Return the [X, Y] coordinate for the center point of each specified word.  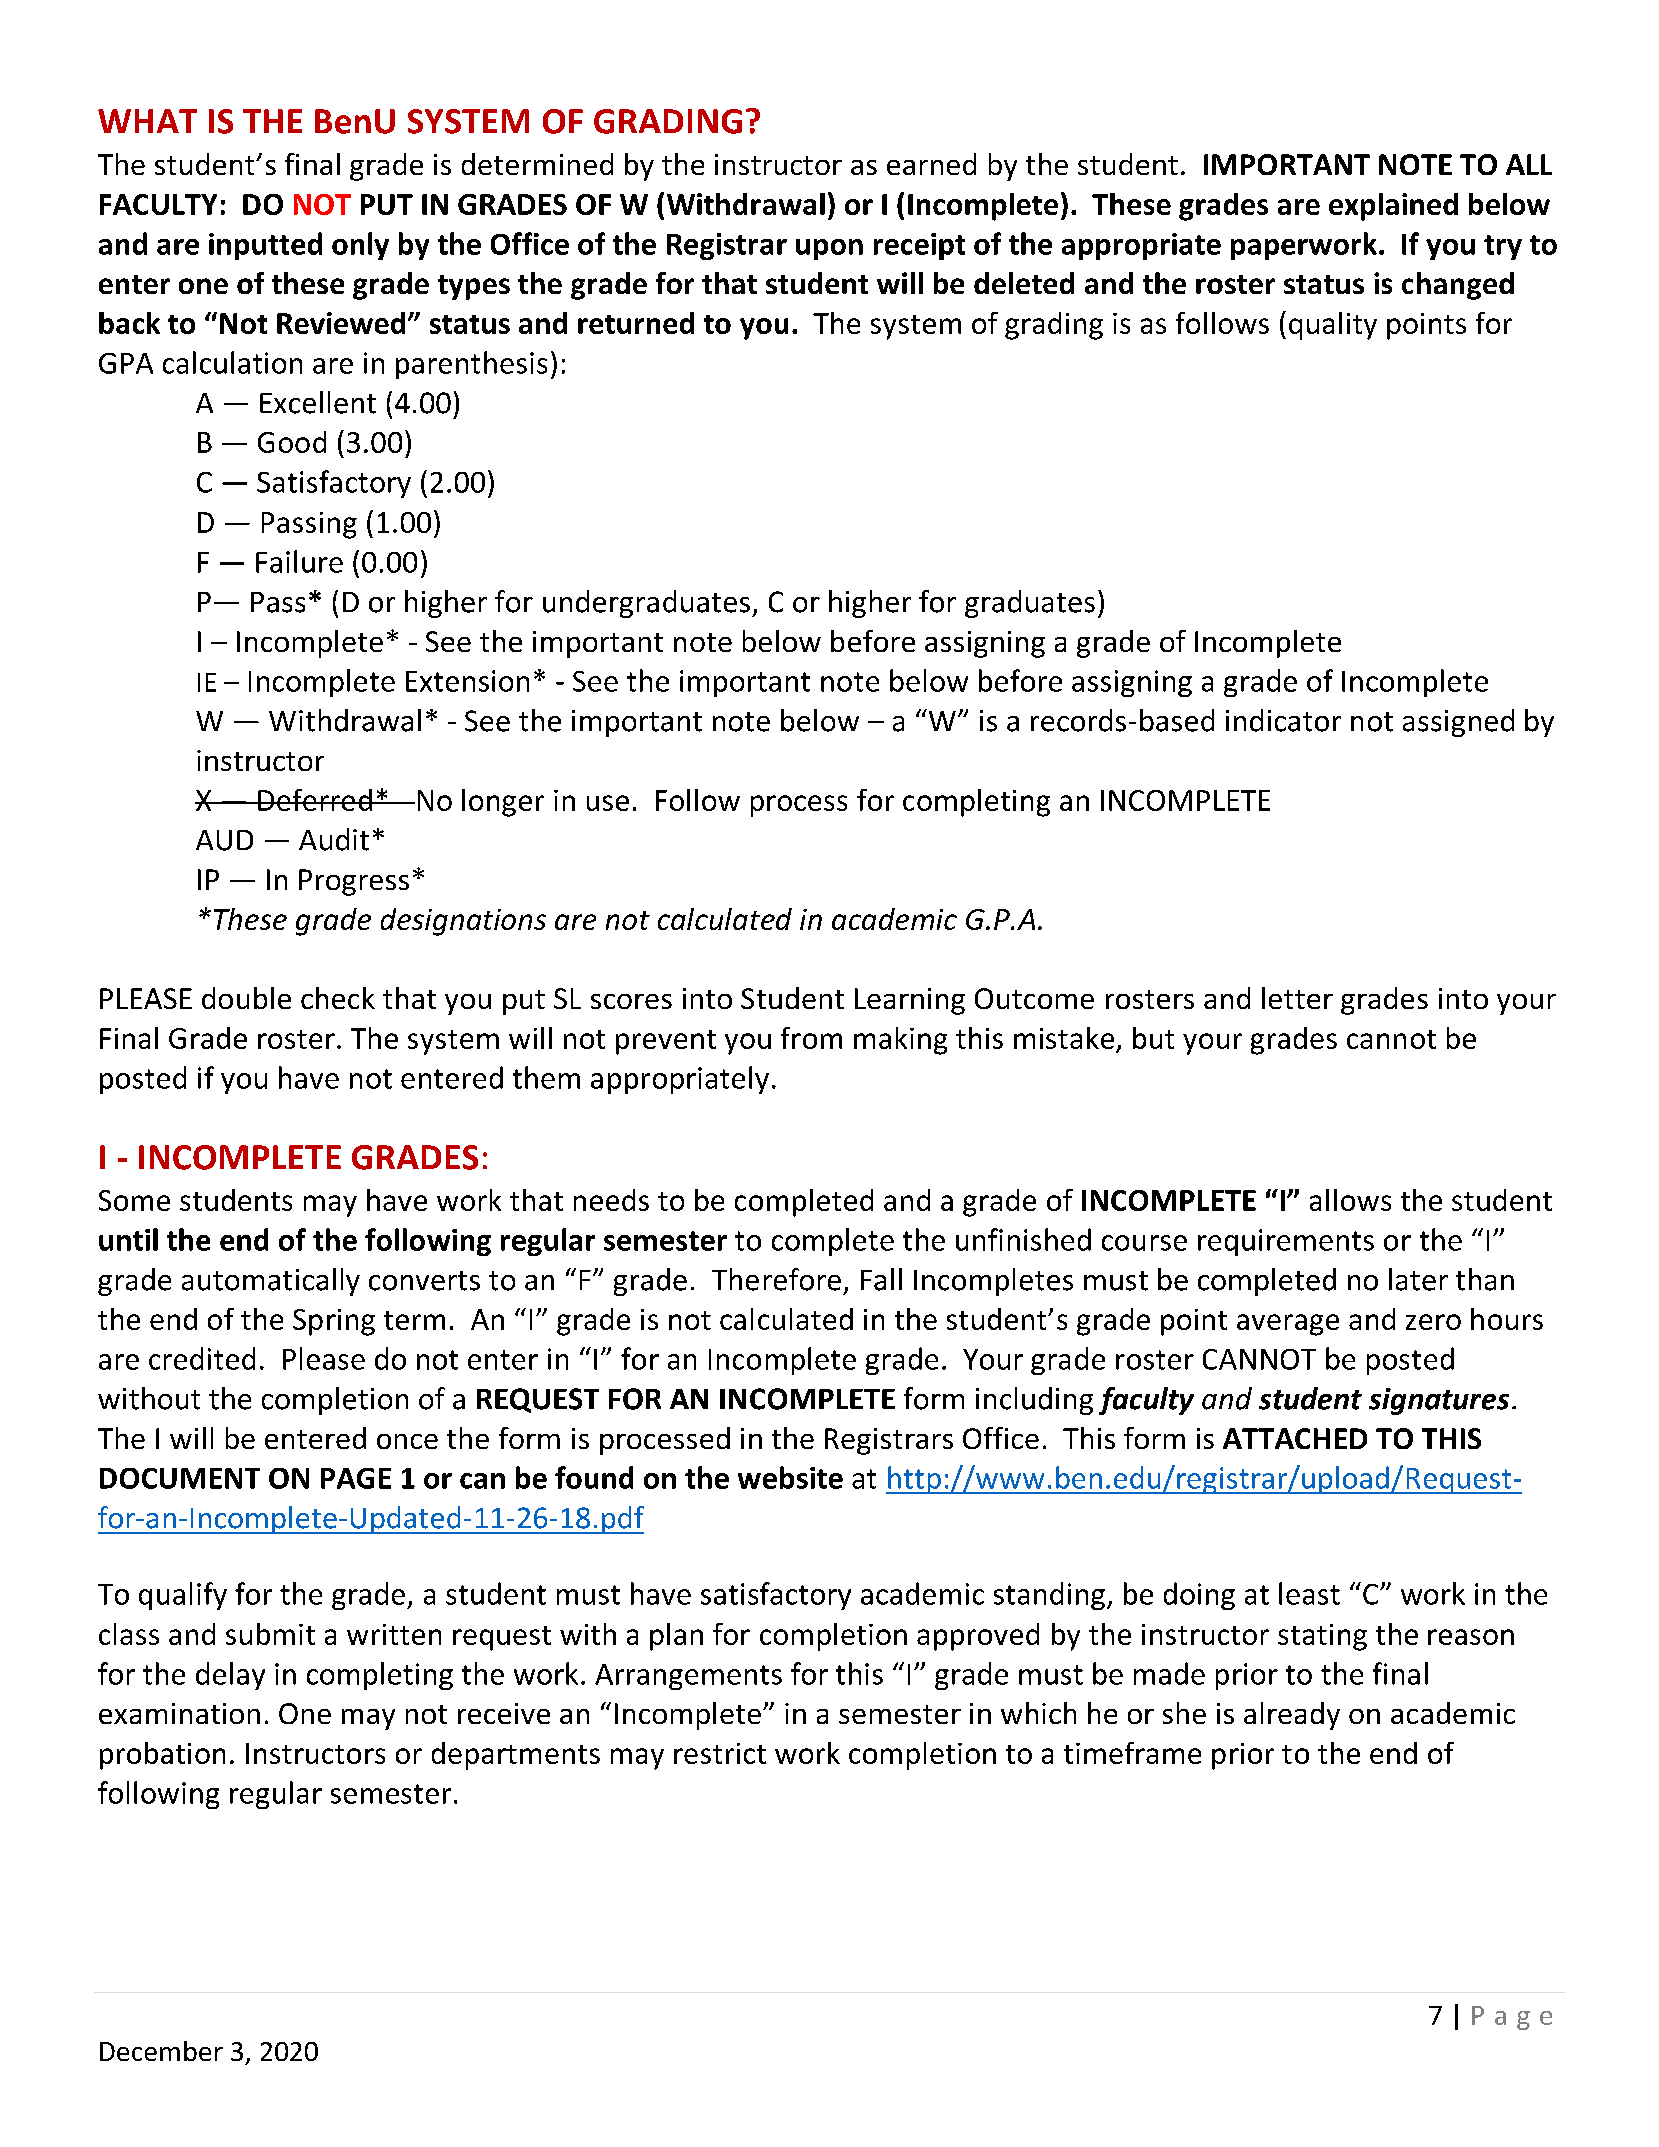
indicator [1283, 720]
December [161, 2051]
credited [202, 1358]
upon [829, 249]
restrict [720, 1753]
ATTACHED [1295, 1438]
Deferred [315, 800]
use [608, 803]
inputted [265, 246]
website [790, 1477]
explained [1393, 207]
